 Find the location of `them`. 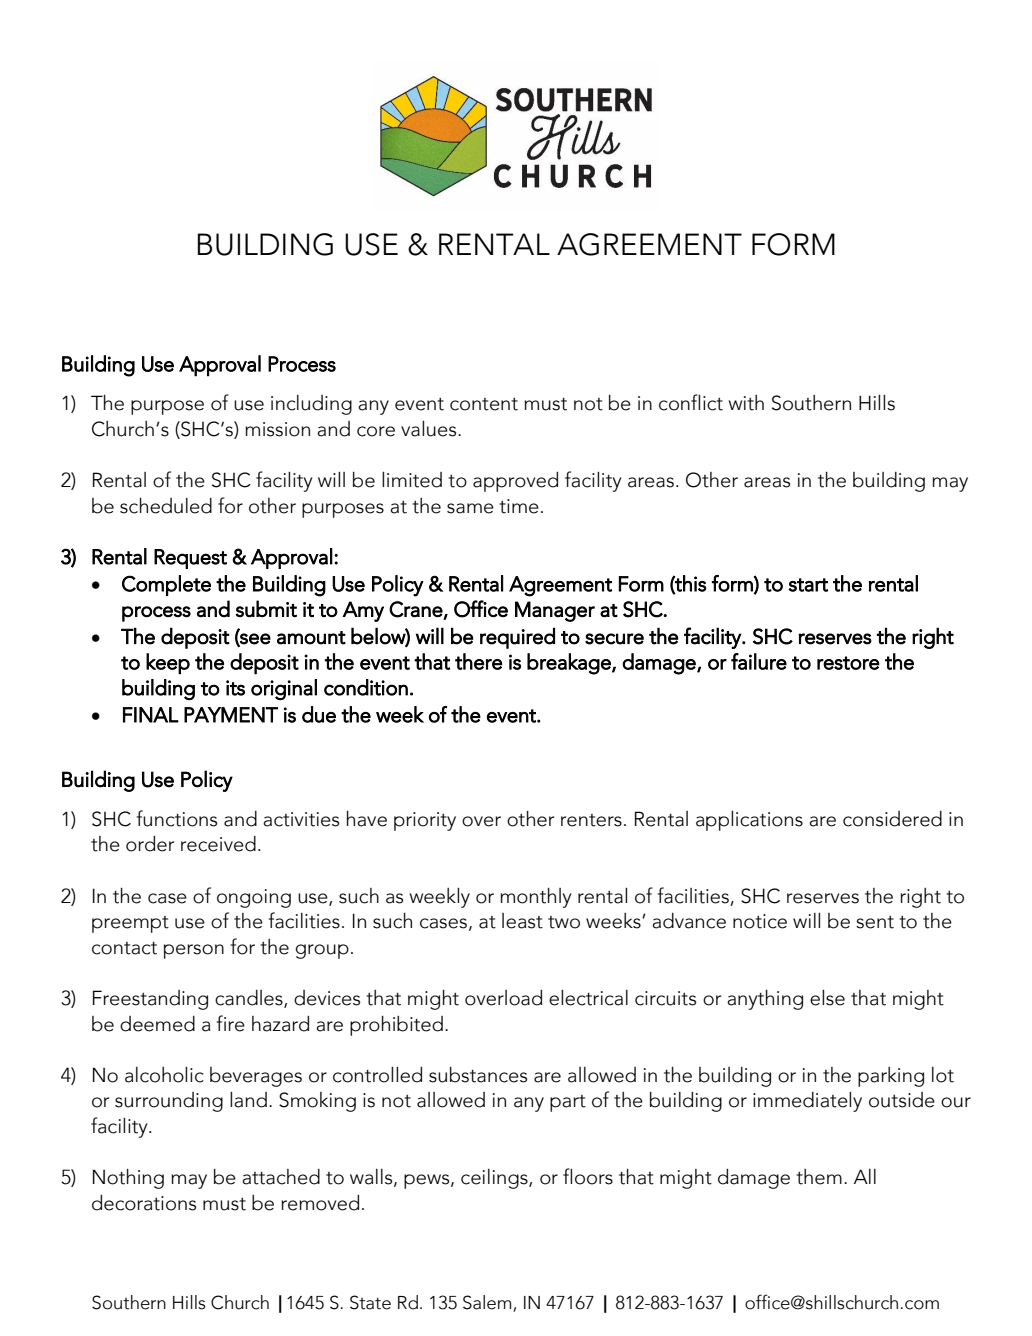

them is located at coordinates (819, 1177).
